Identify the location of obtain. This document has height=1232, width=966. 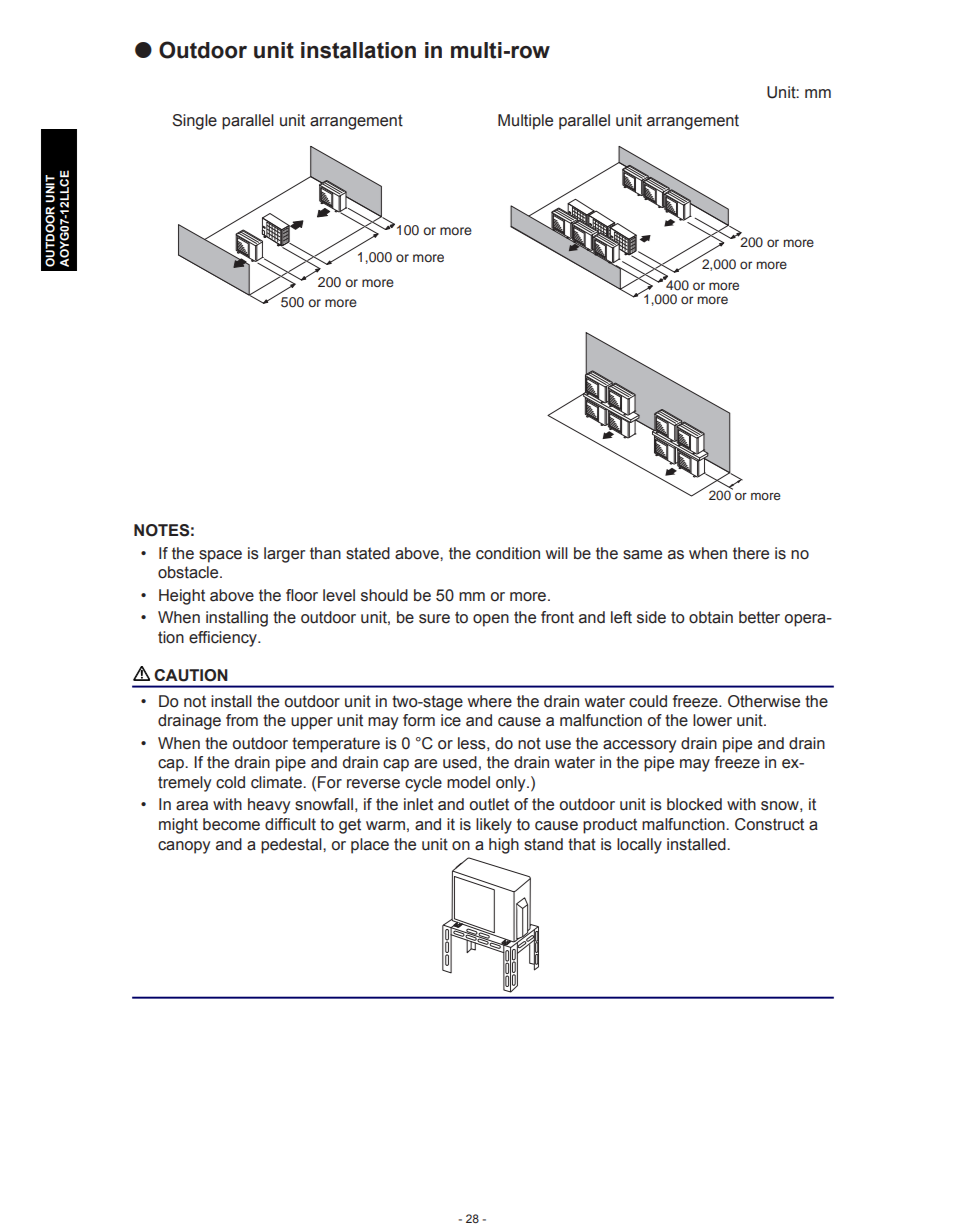
(711, 617).
